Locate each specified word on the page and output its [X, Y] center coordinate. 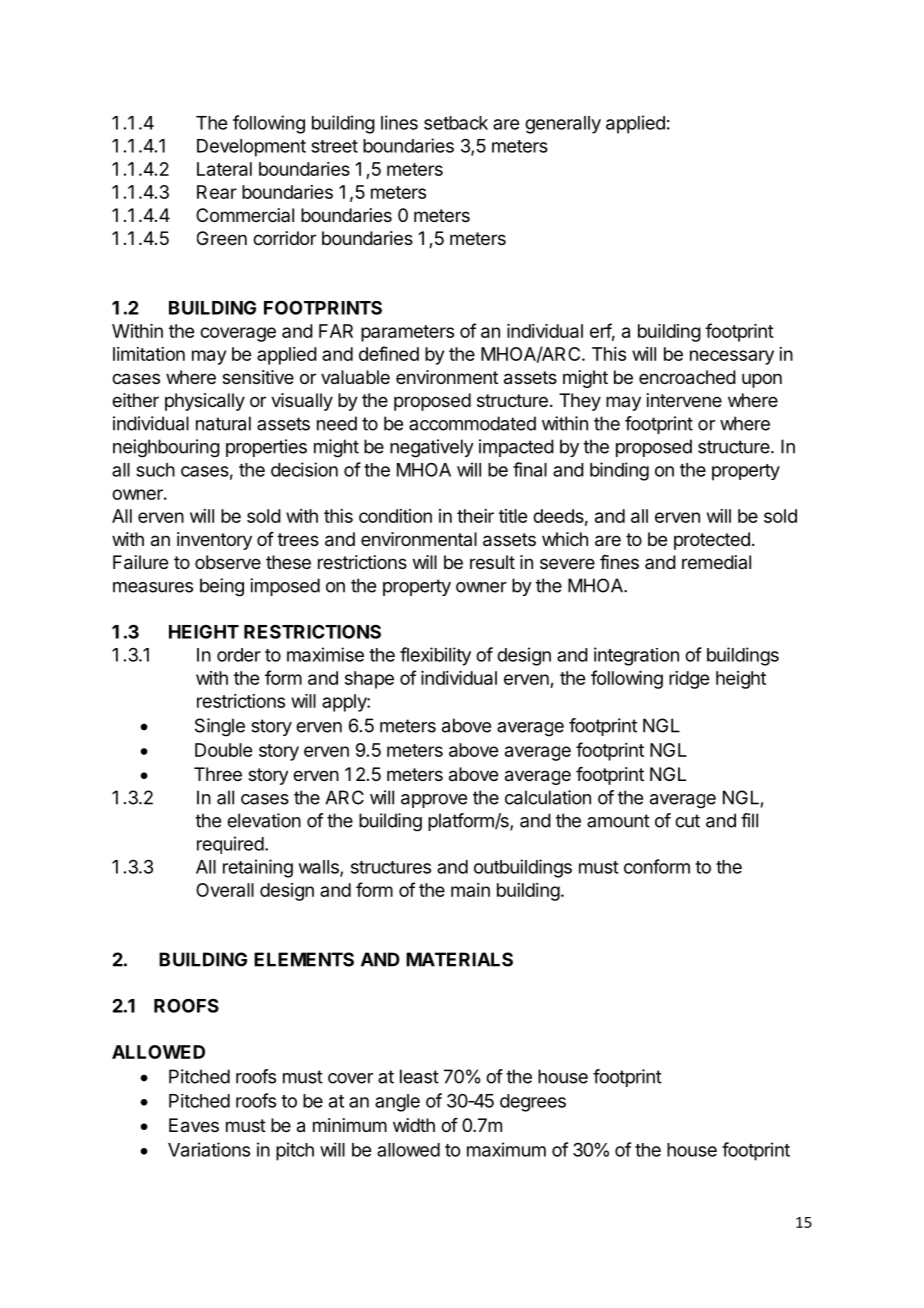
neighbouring [166, 448]
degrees [533, 1103]
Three [218, 774]
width [414, 1125]
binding [619, 471]
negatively [432, 448]
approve [434, 801]
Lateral [224, 169]
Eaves [194, 1125]
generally [563, 125]
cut [687, 821]
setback [456, 123]
